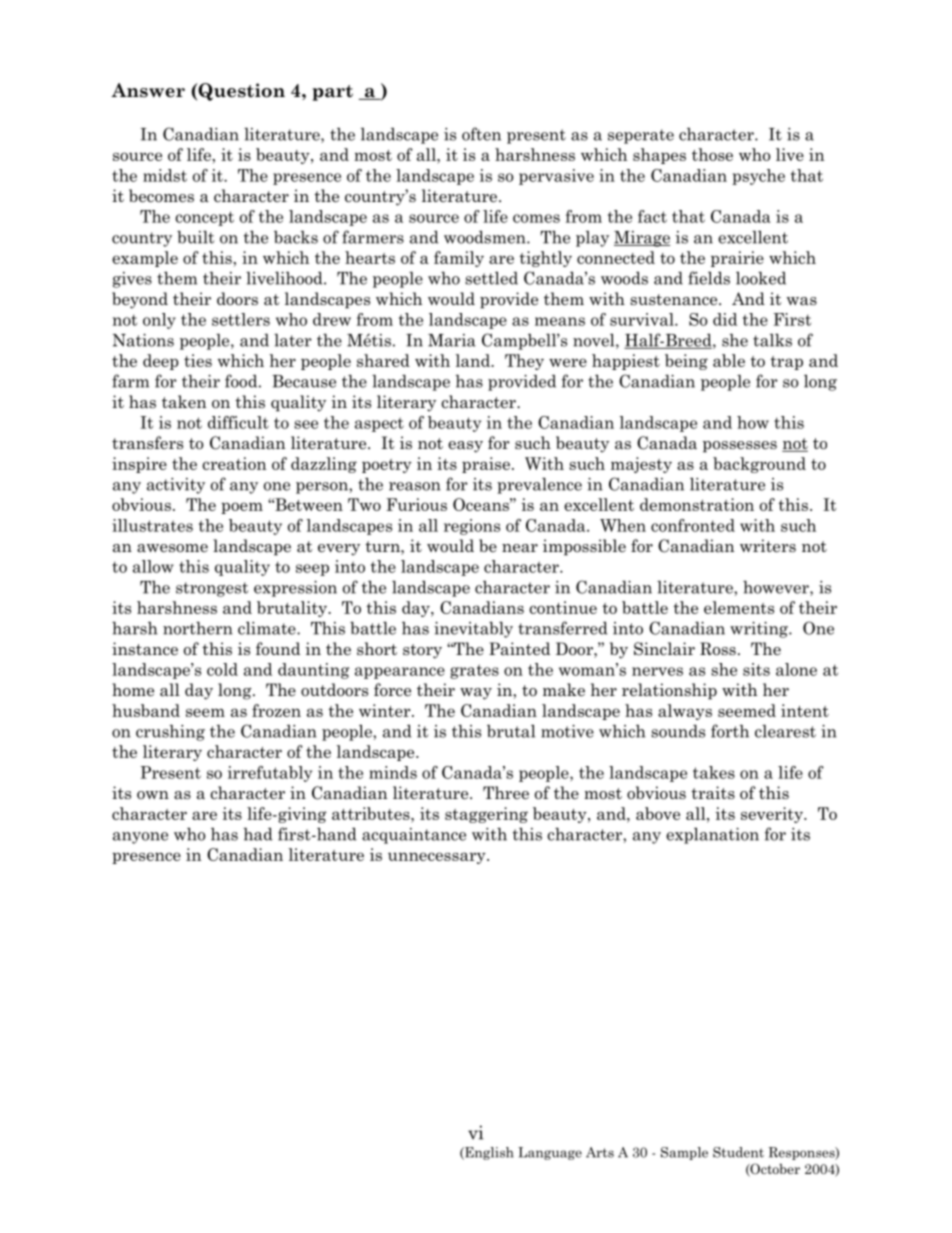 This screenshot has width=952, height=1233. What do you see at coordinates (712, 154) in the screenshot?
I see `those` at bounding box center [712, 154].
